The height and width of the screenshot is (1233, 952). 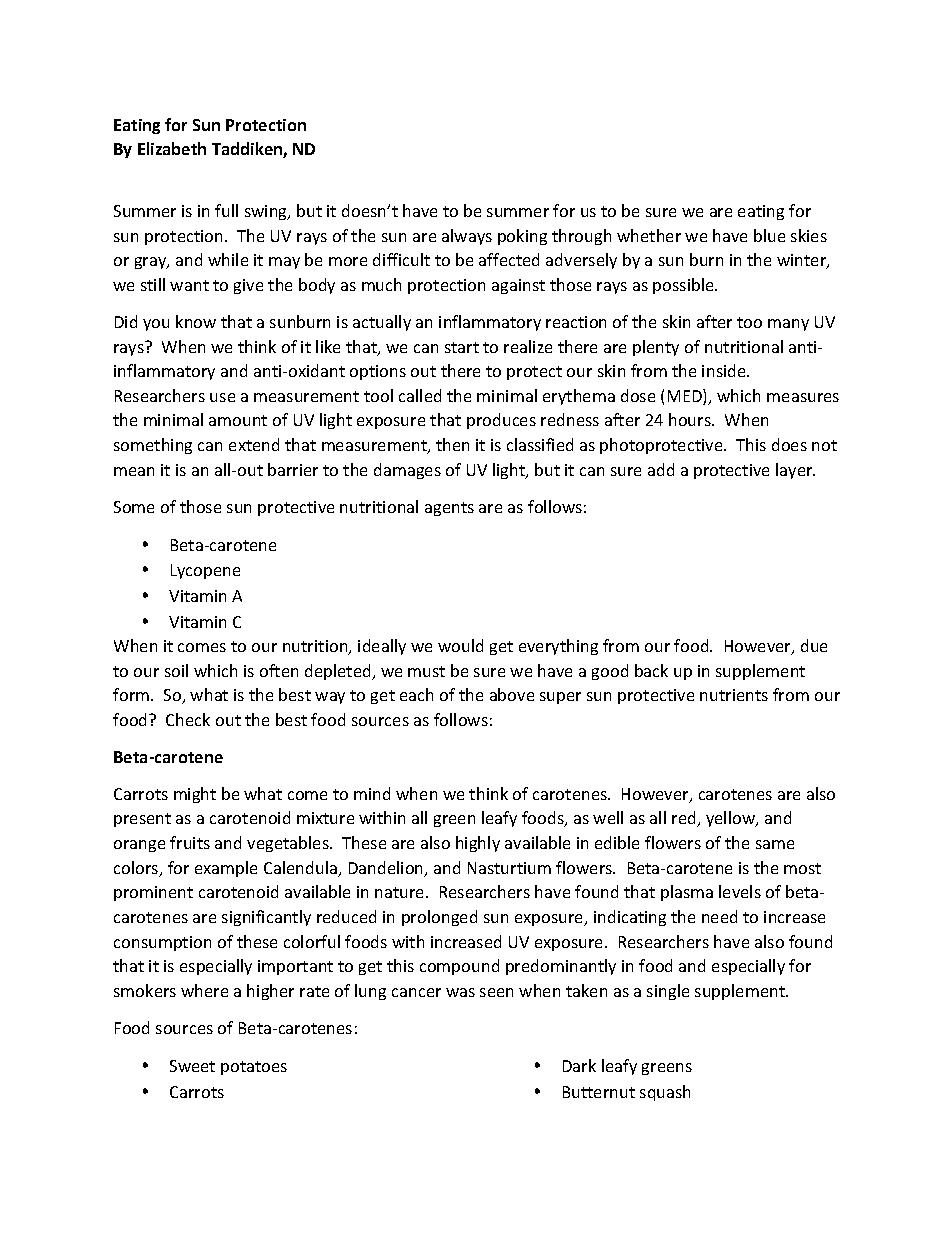 What do you see at coordinates (205, 571) in the screenshot?
I see `Lycopene` at bounding box center [205, 571].
